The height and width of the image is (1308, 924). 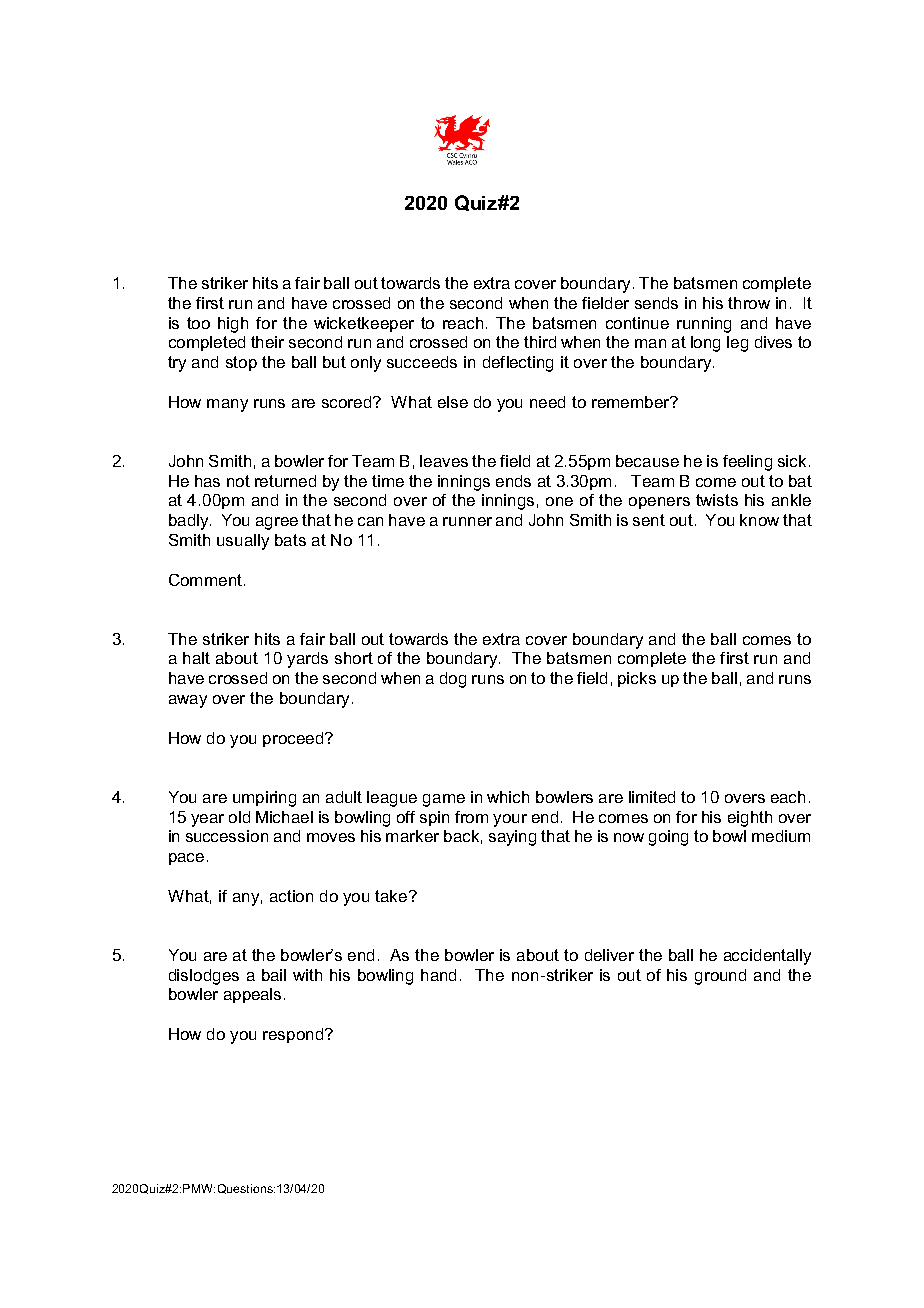 What do you see at coordinates (759, 520) in the image?
I see `know` at bounding box center [759, 520].
